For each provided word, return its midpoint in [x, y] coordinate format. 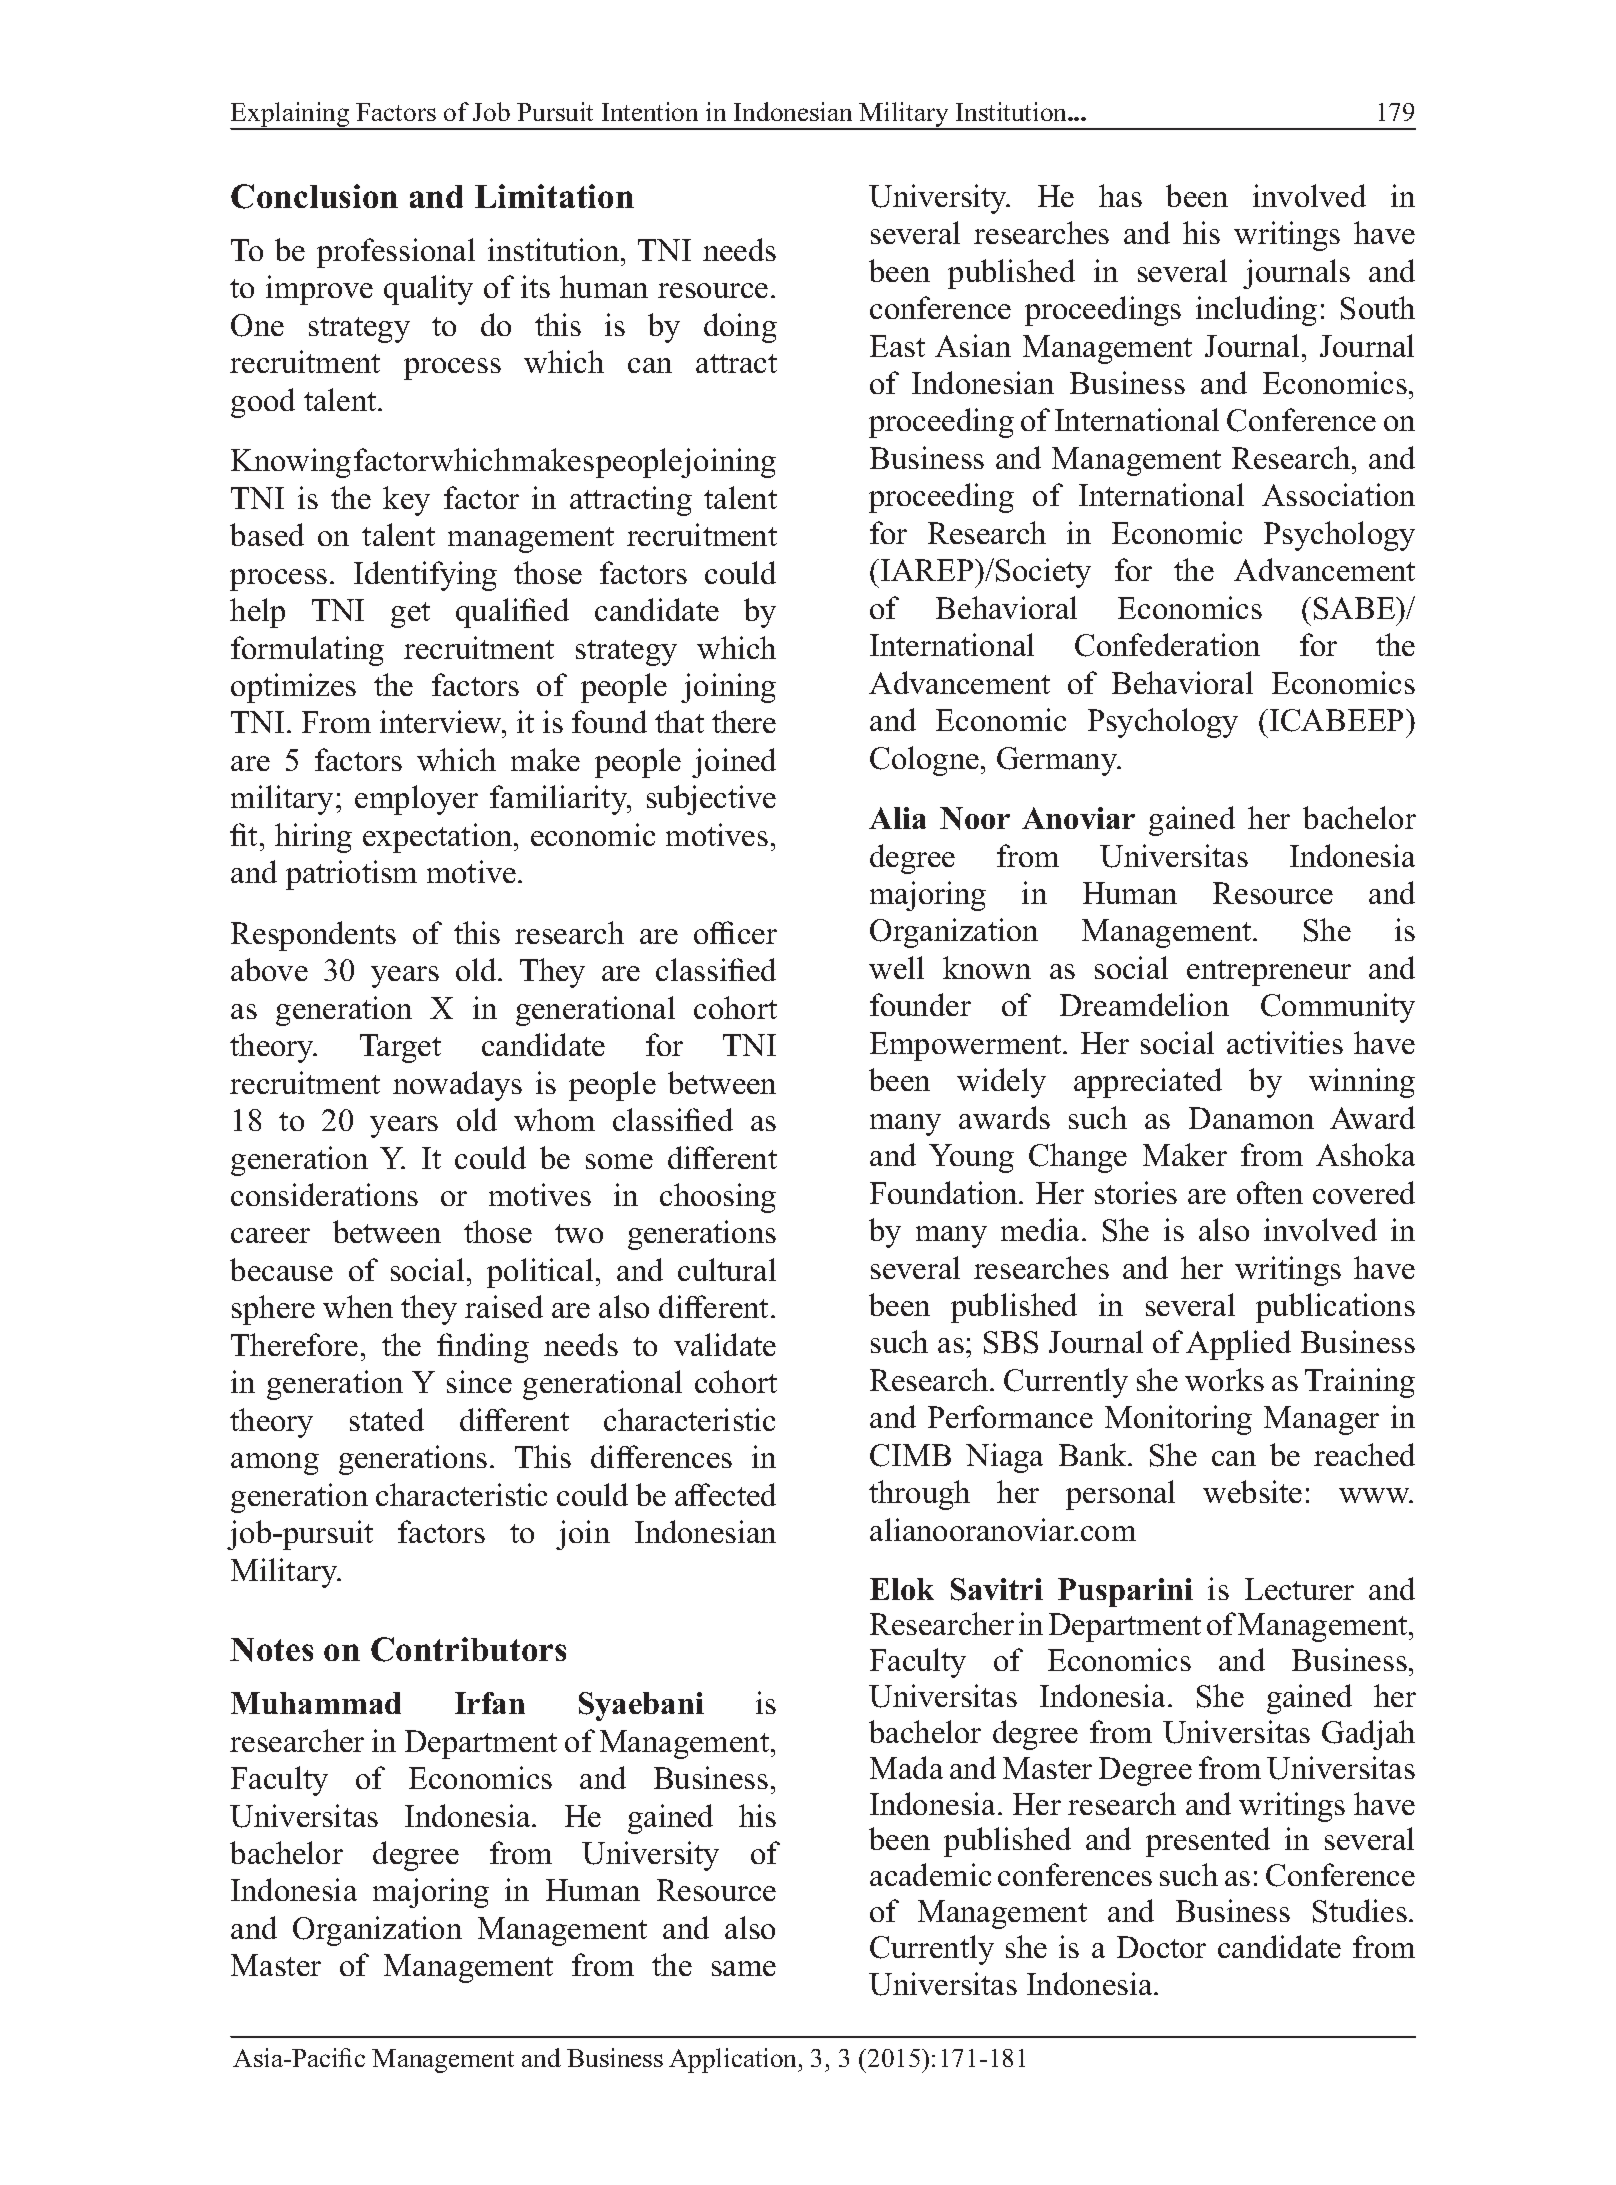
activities [1285, 1042]
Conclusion [314, 196]
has [1120, 195]
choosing [718, 1198]
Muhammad [316, 1703]
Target [400, 1048]
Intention [650, 111]
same [744, 1968]
